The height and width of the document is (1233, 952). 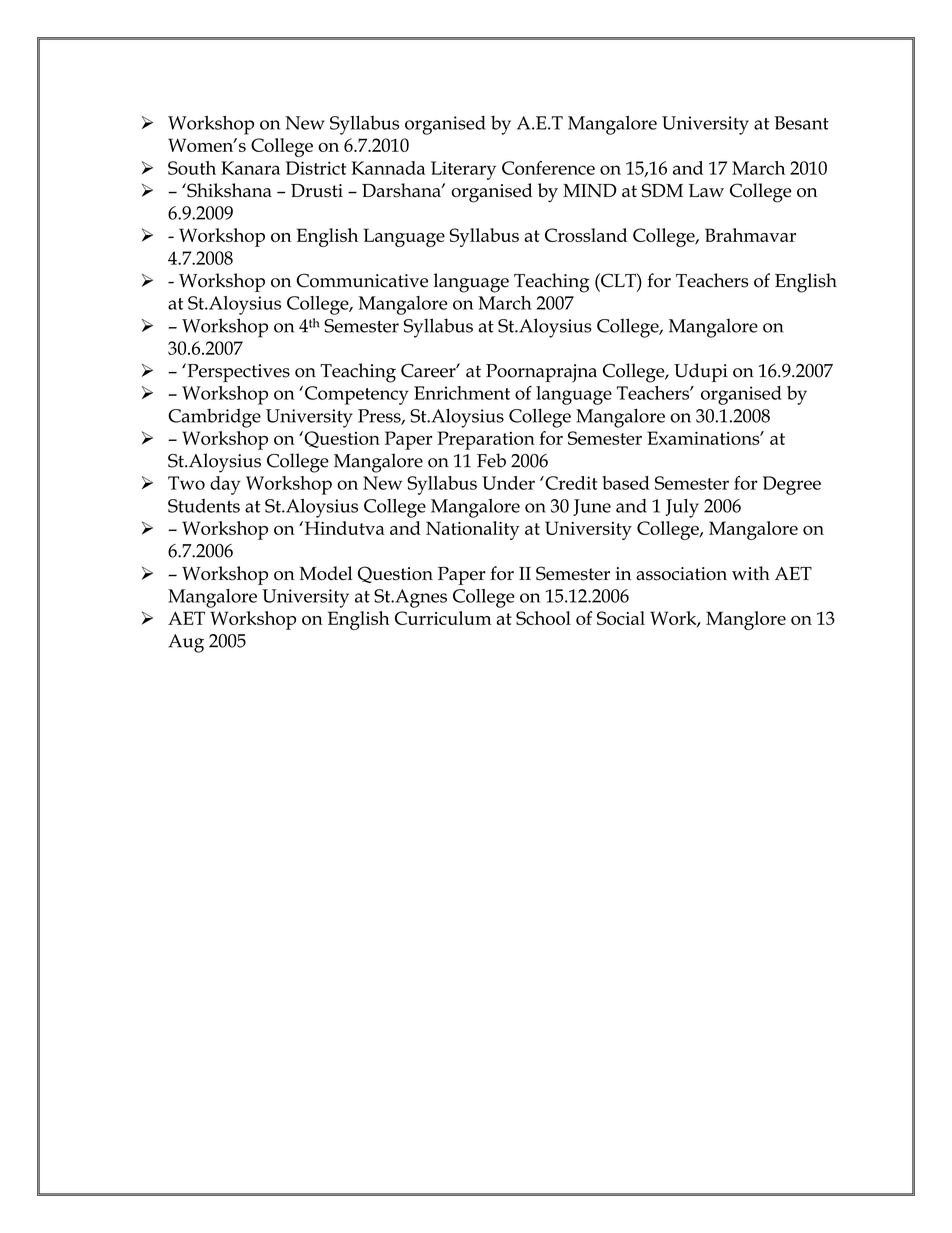 What do you see at coordinates (225, 485) in the document?
I see `day` at bounding box center [225, 485].
